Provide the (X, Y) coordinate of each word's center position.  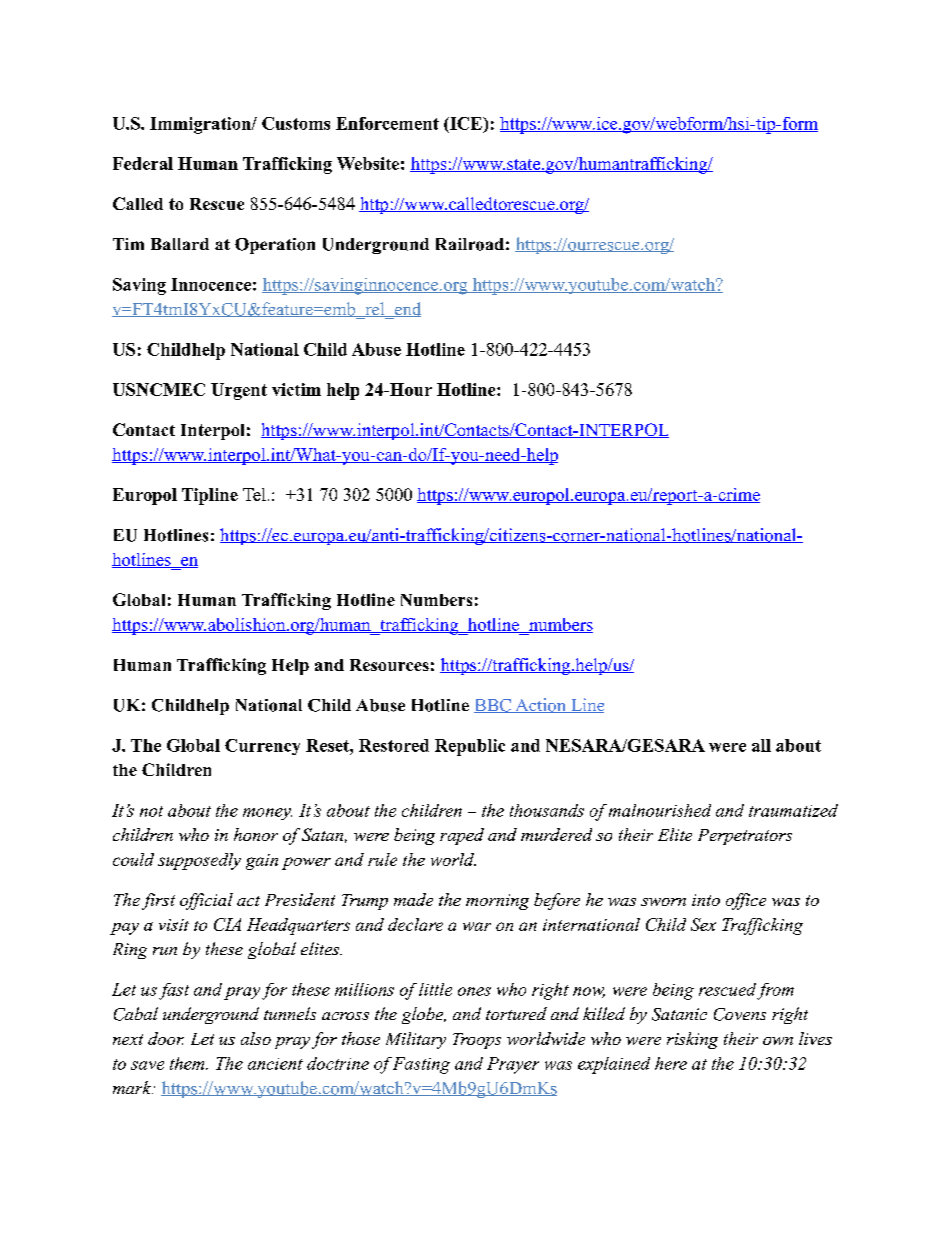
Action (540, 705)
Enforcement (387, 123)
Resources (389, 665)
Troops (477, 1041)
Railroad (470, 244)
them (188, 1063)
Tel (254, 494)
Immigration (201, 125)
